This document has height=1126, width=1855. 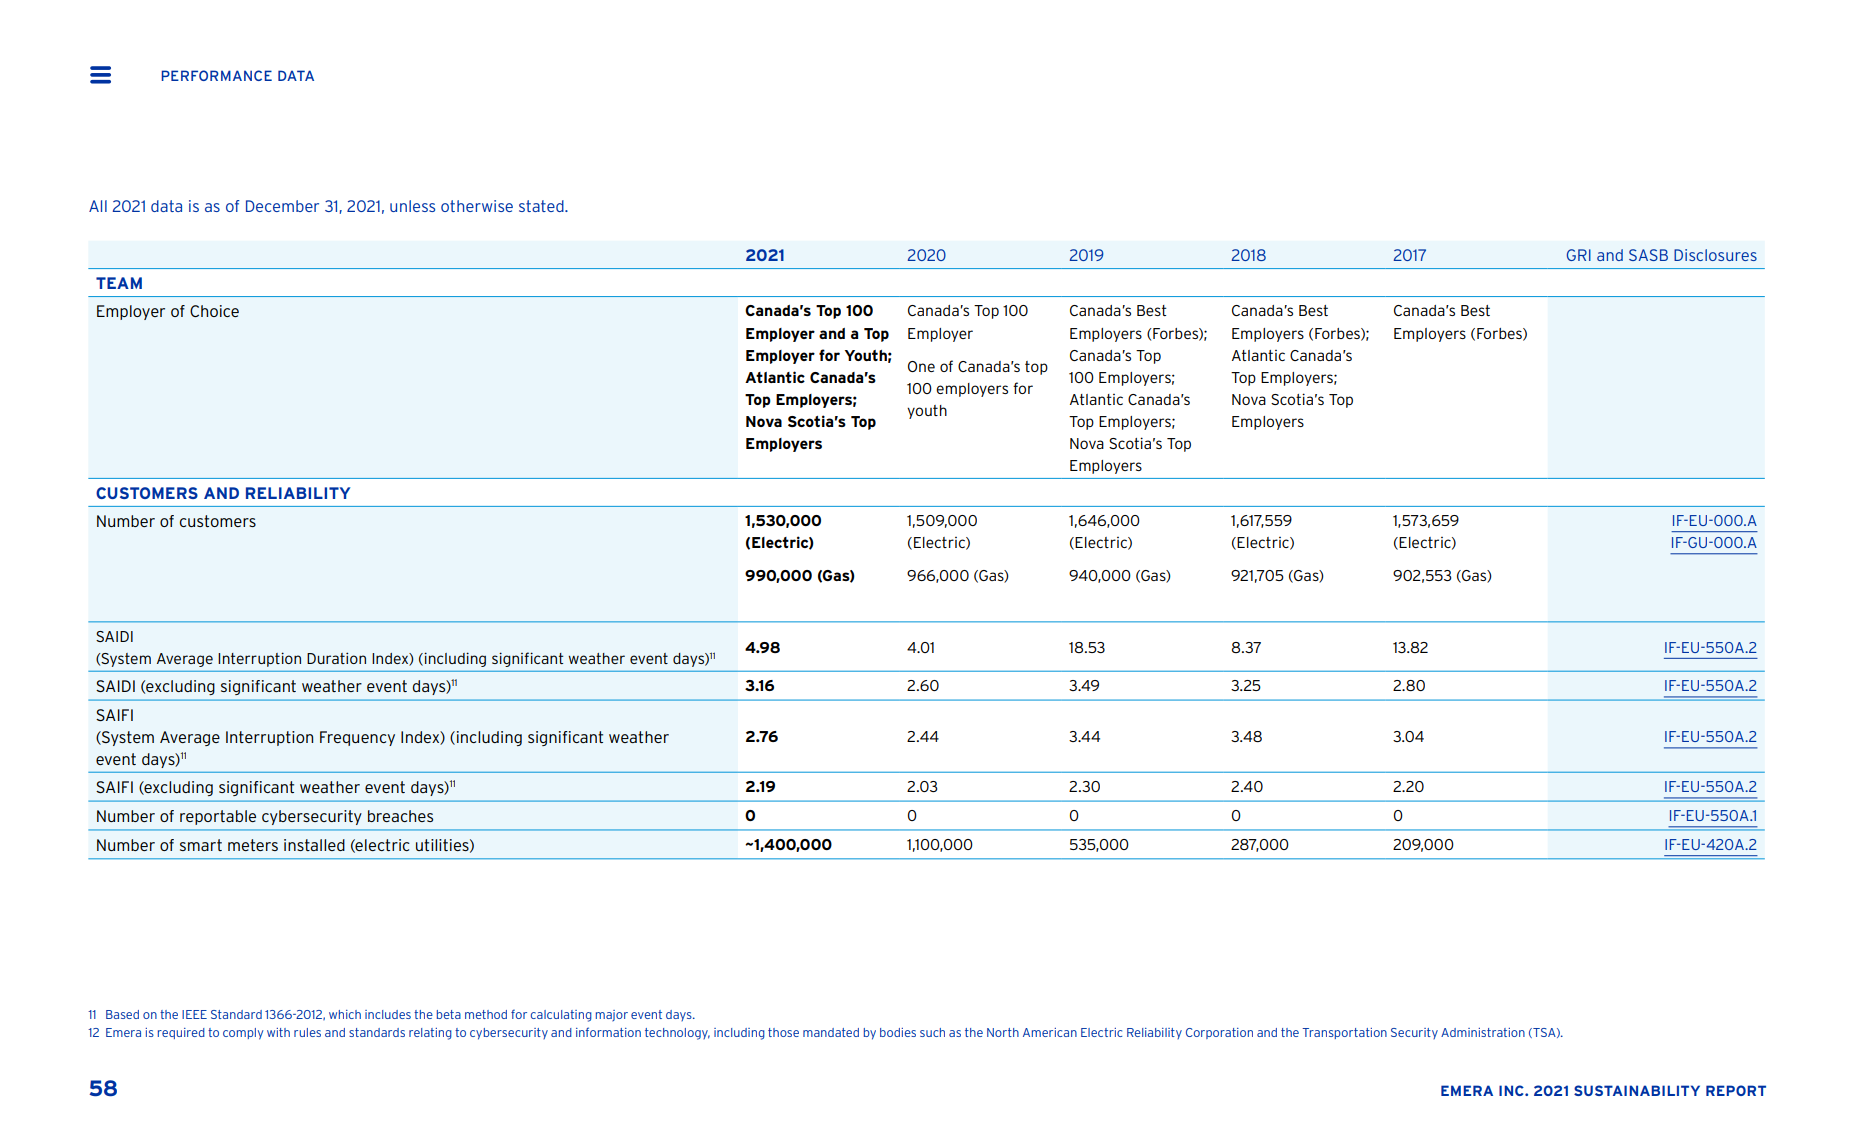 What do you see at coordinates (542, 206) in the document?
I see `stated` at bounding box center [542, 206].
